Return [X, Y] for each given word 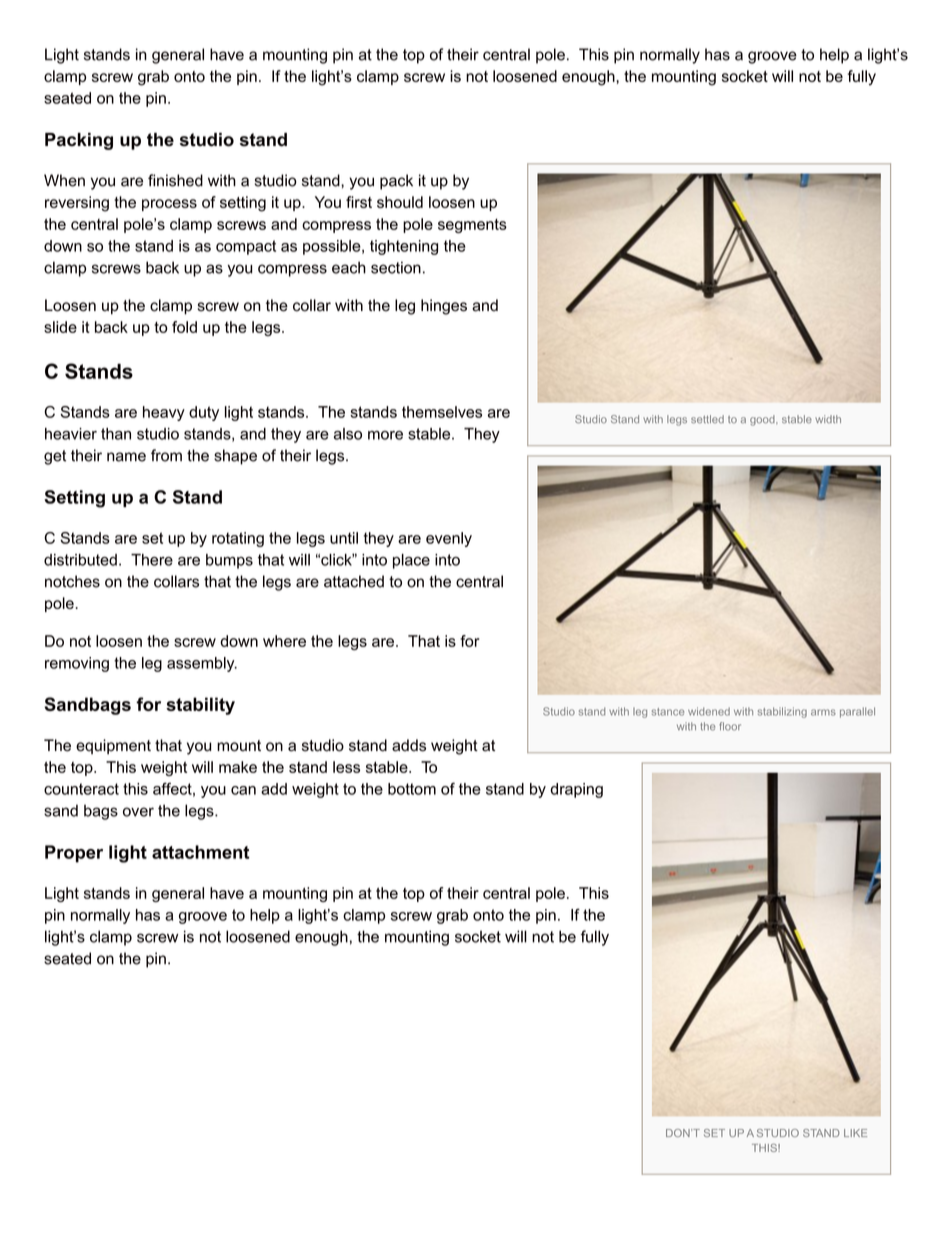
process [169, 205]
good [763, 420]
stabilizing [782, 712]
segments [472, 226]
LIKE [855, 1133]
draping [576, 790]
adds [409, 745]
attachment [201, 852]
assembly [202, 664]
